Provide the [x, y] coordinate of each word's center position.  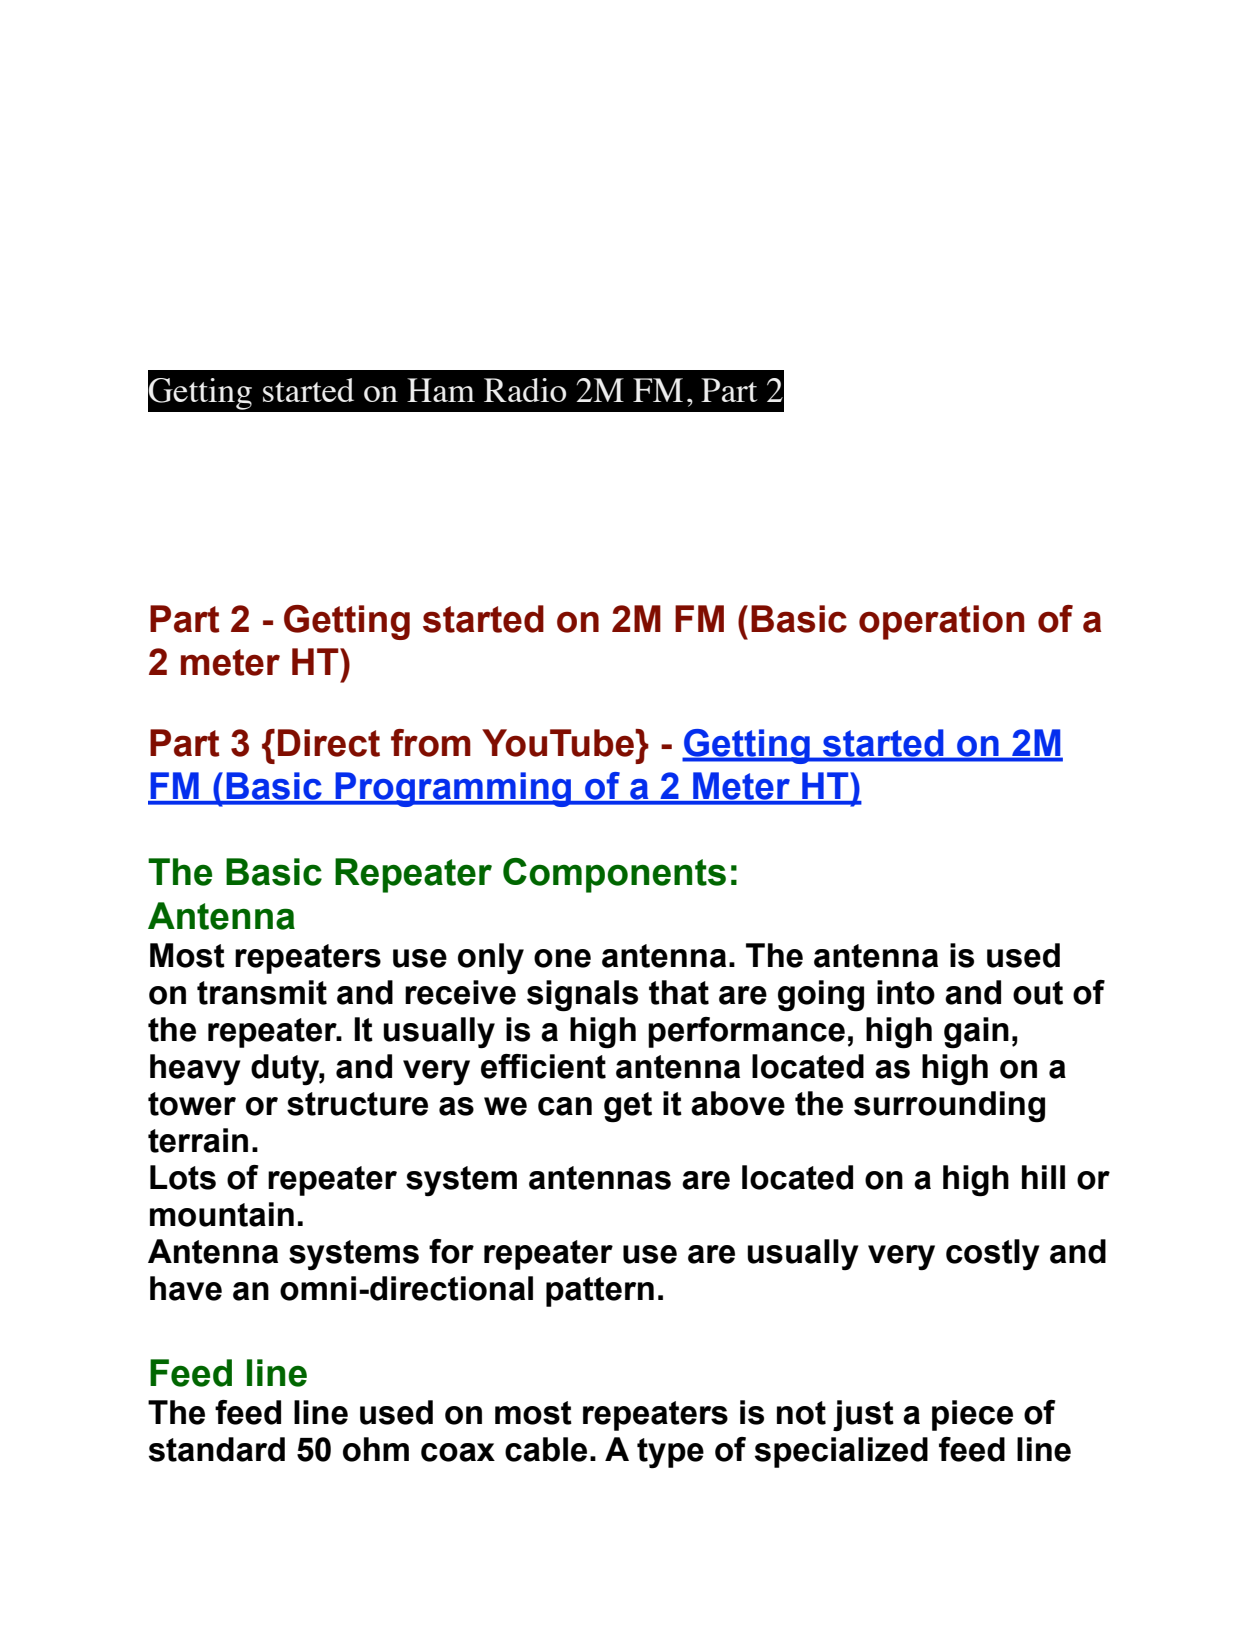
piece [972, 1415]
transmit [262, 992]
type [670, 1453]
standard [217, 1449]
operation [941, 622]
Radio [525, 390]
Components [614, 875]
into [906, 992]
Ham [441, 390]
